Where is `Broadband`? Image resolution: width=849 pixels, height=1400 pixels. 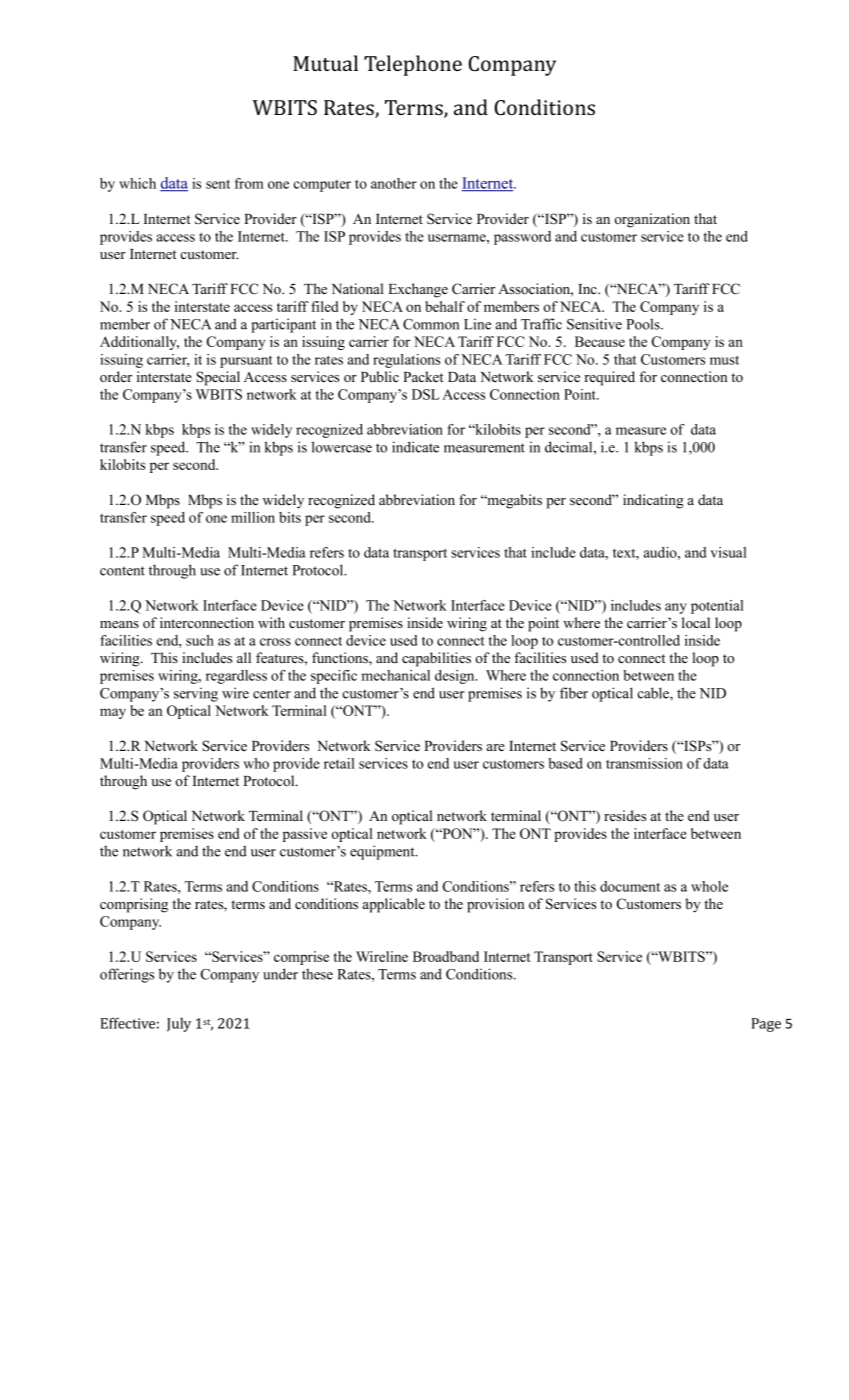 Broadband is located at coordinates (446, 956).
